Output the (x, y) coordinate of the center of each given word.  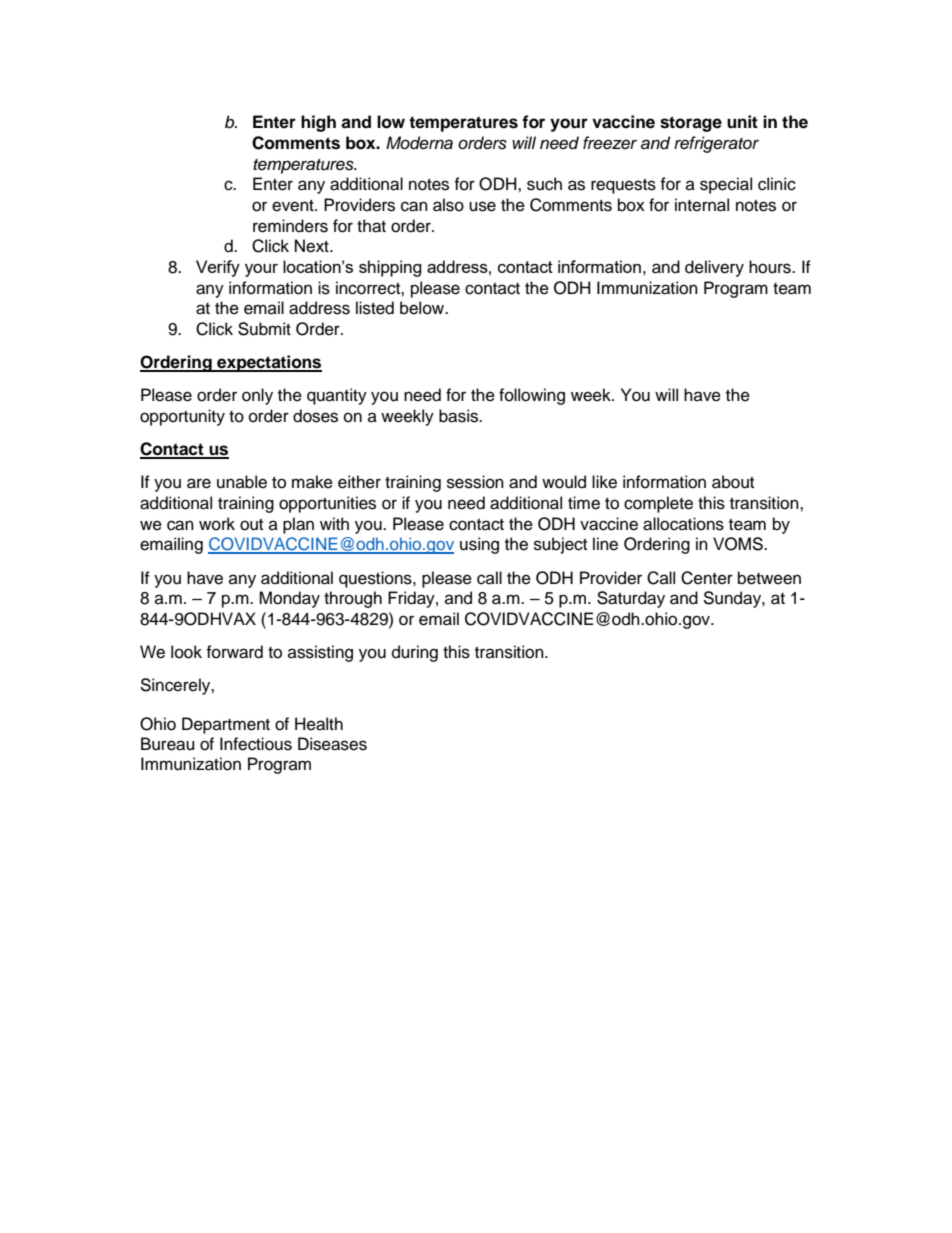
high (318, 123)
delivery (714, 268)
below (423, 308)
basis (460, 416)
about (733, 482)
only (257, 396)
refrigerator (716, 144)
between (769, 578)
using (479, 545)
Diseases (332, 744)
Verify (218, 268)
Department (226, 725)
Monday (289, 599)
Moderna (419, 143)
